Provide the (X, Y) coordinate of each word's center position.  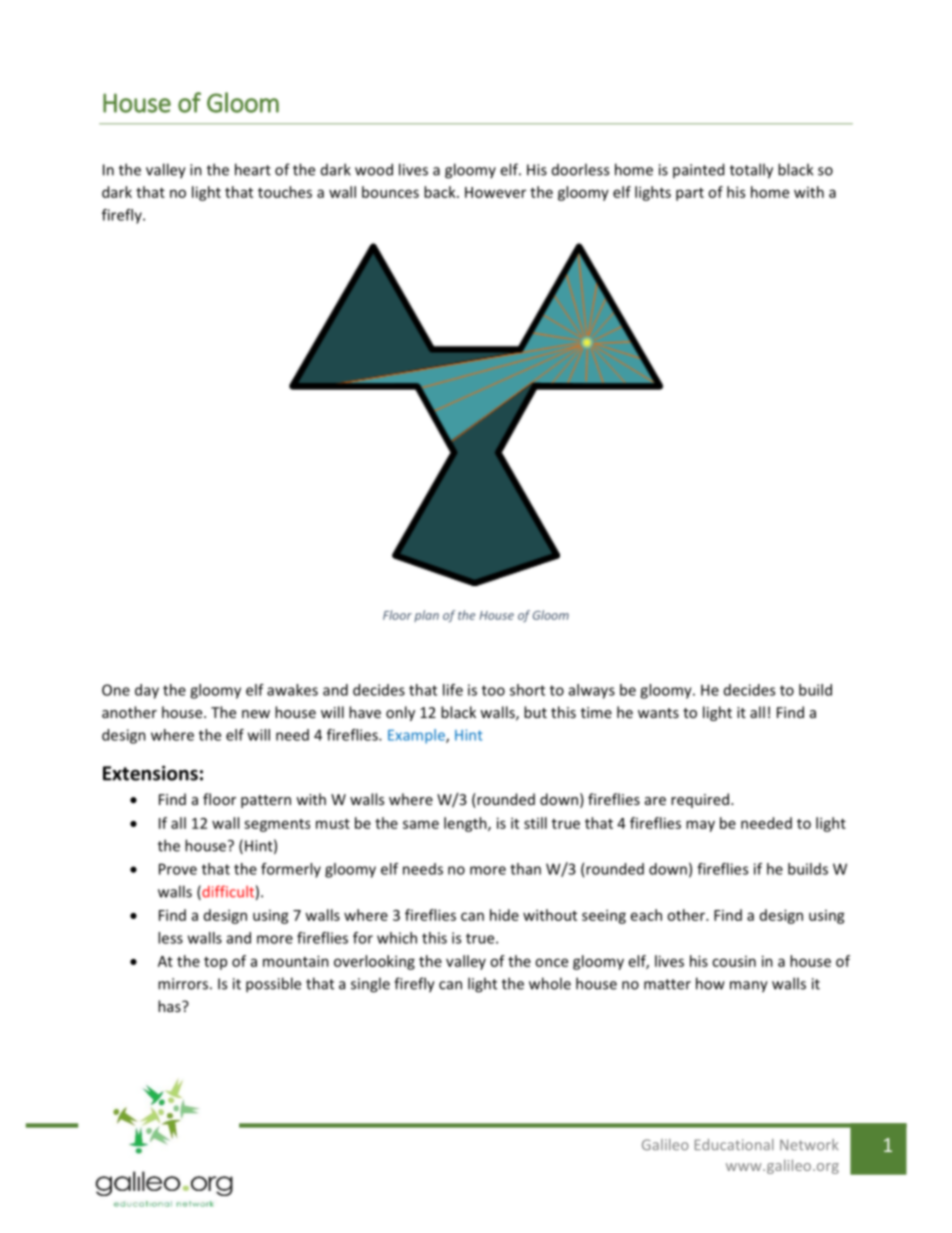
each (646, 915)
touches (285, 192)
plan (426, 616)
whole (550, 983)
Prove (178, 869)
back (441, 192)
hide (504, 915)
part (690, 194)
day (147, 691)
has (170, 1006)
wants (658, 713)
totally (751, 171)
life (453, 690)
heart (253, 169)
